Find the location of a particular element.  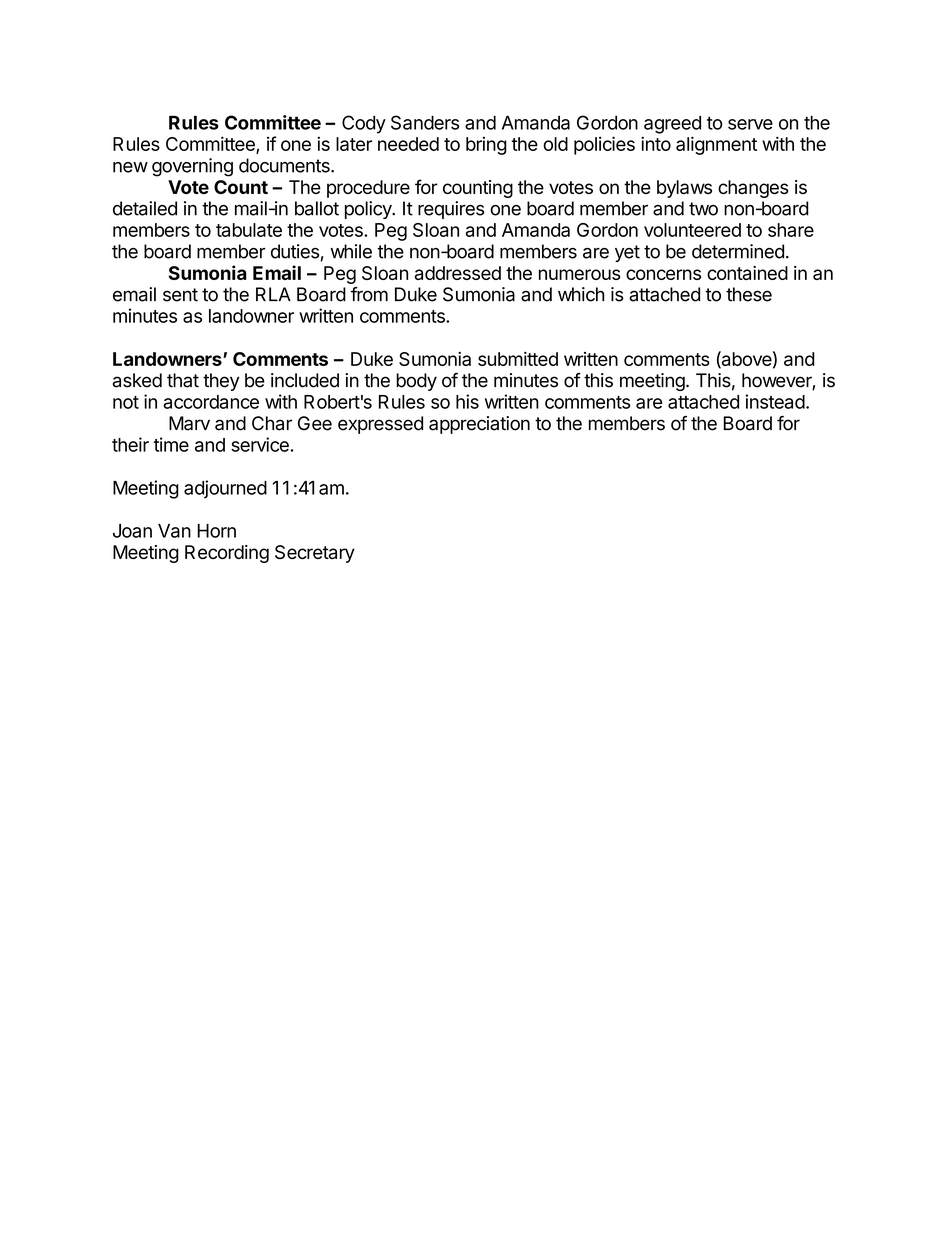

governing is located at coordinates (192, 167).
